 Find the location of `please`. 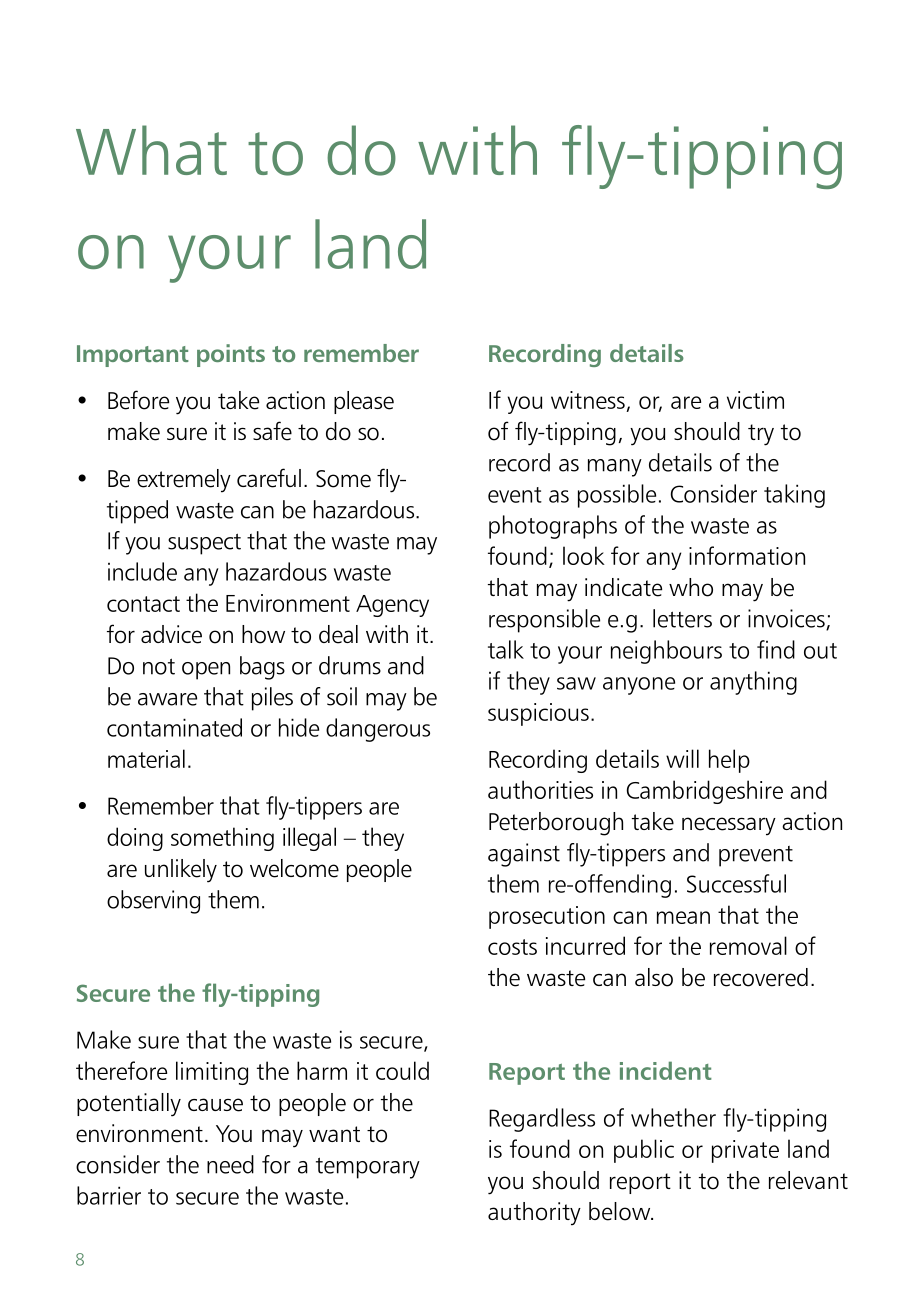

please is located at coordinates (364, 402).
